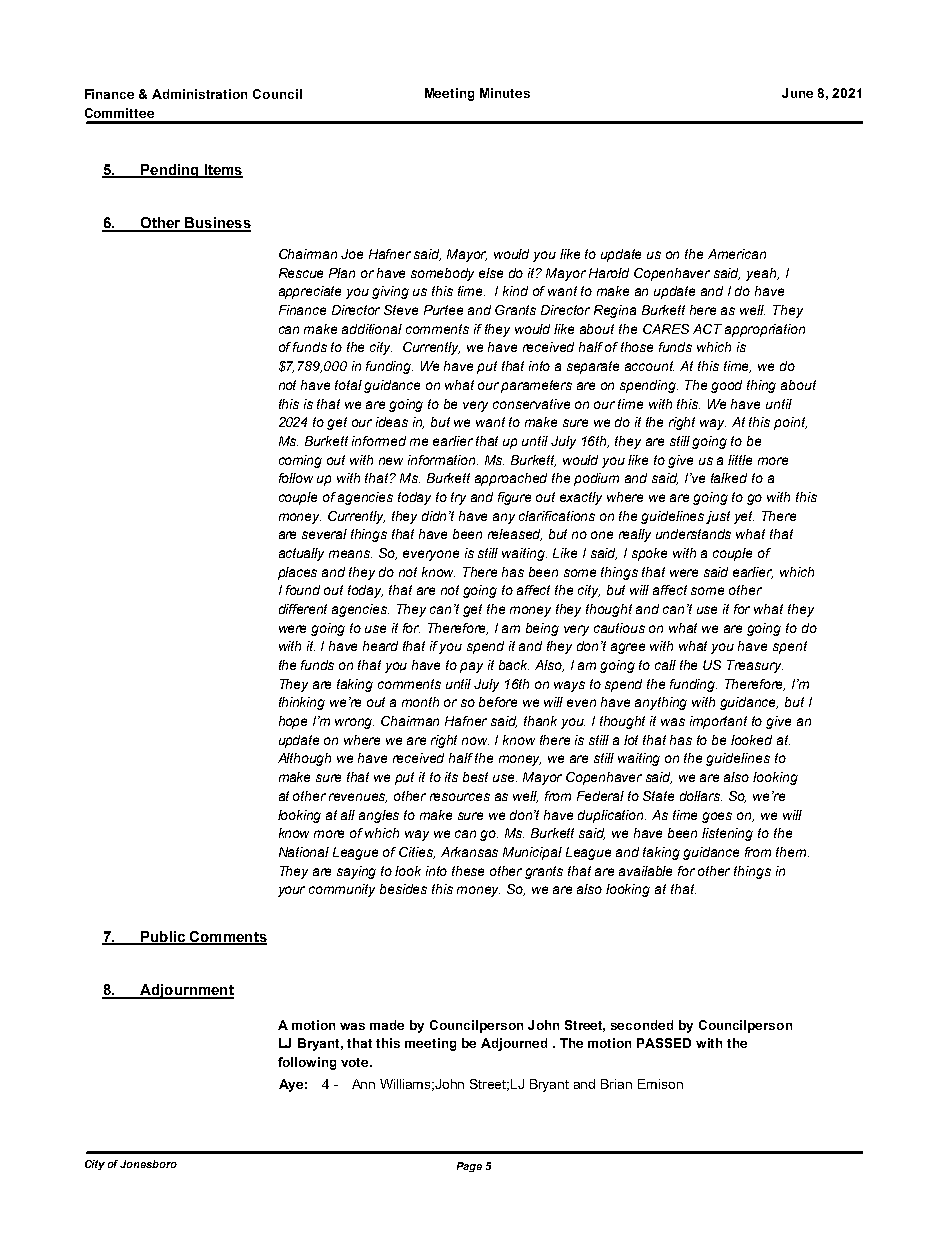 This document has height=1233, width=952. Describe the element at coordinates (797, 93) in the document. I see `June` at that location.
